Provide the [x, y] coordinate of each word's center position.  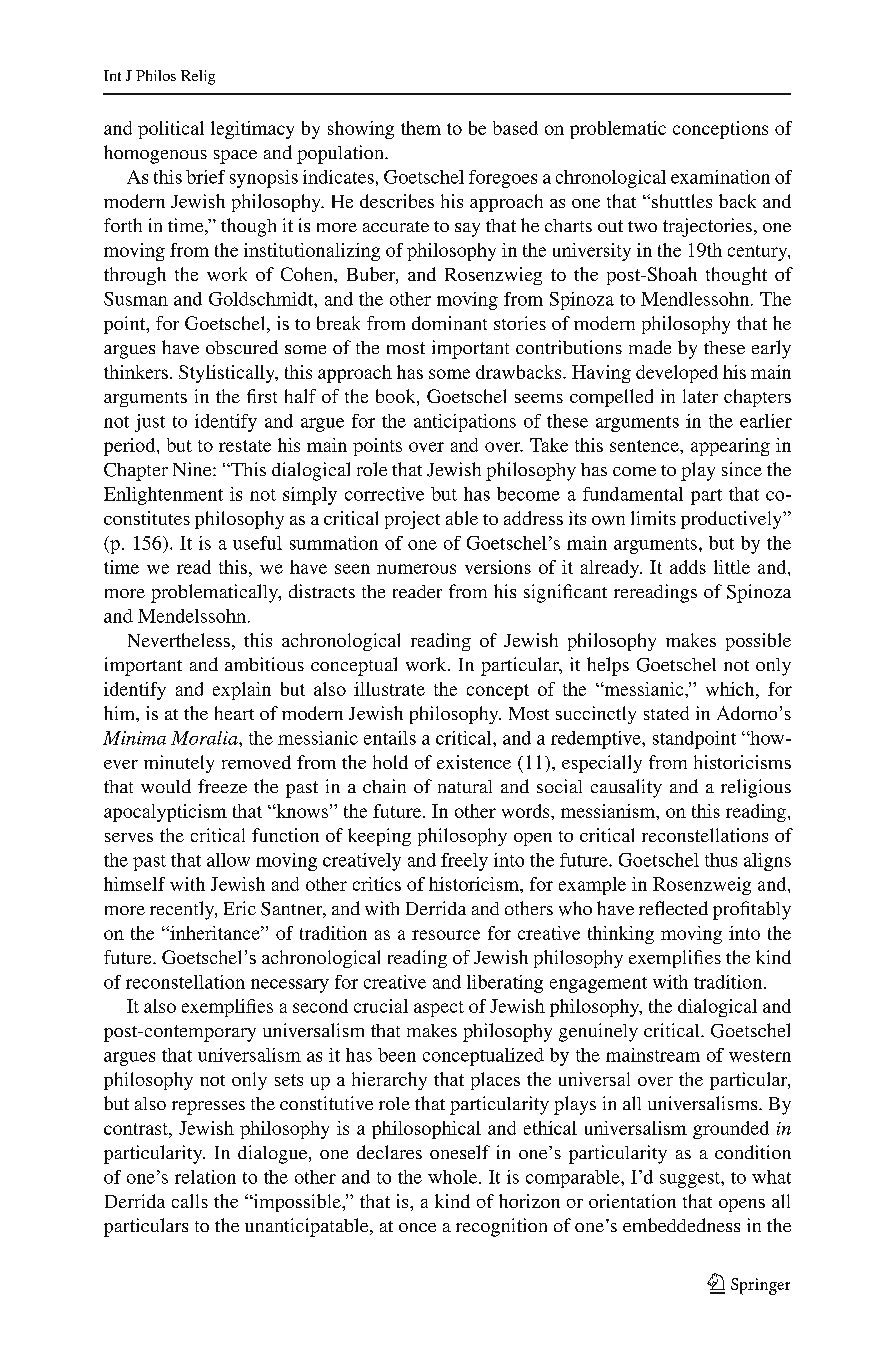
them [421, 128]
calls [190, 1201]
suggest [691, 1180]
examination [720, 177]
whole [454, 1177]
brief [205, 177]
